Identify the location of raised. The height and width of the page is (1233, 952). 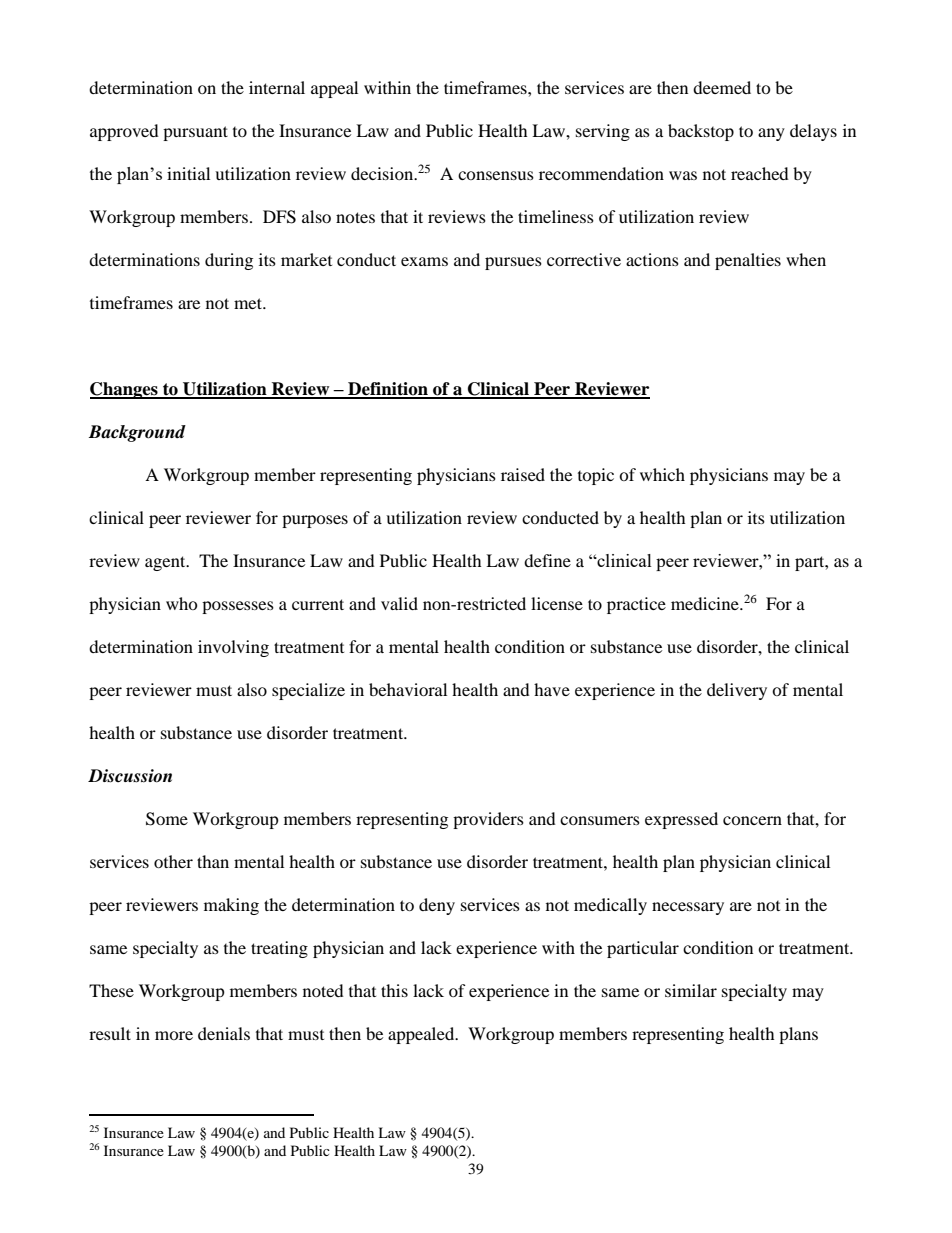
(523, 474).
